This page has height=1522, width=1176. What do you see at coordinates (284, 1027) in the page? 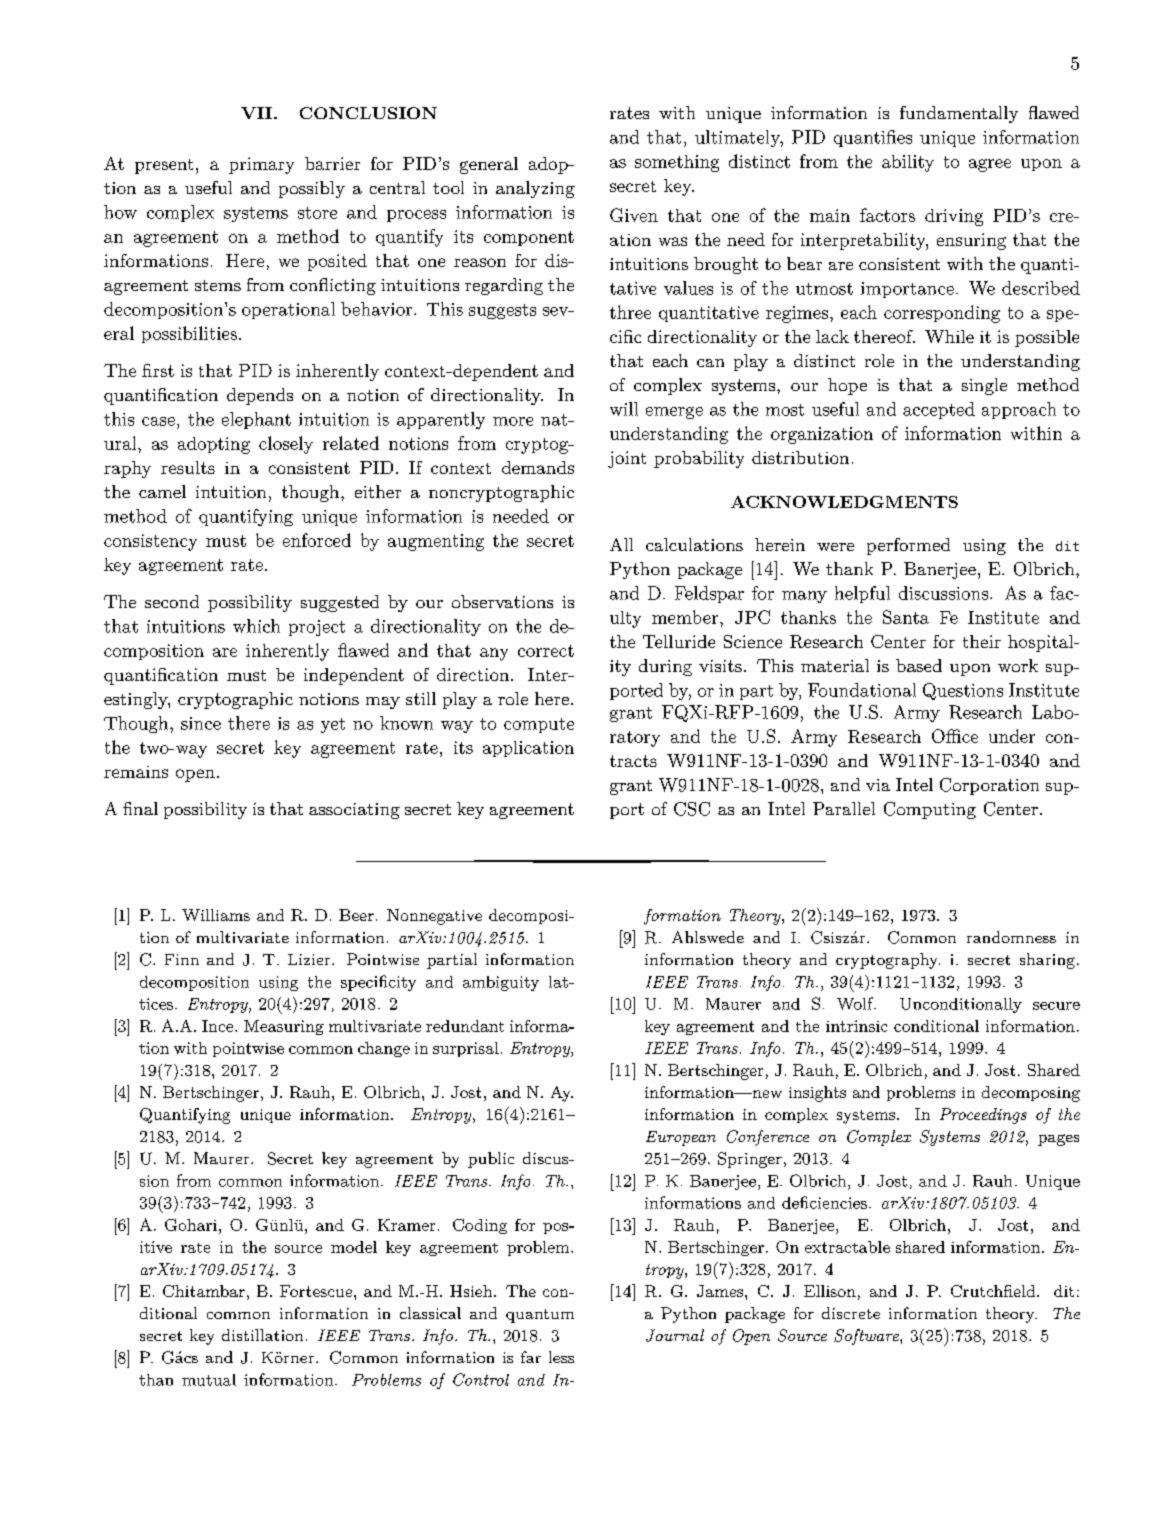
I see `Measuring` at bounding box center [284, 1027].
